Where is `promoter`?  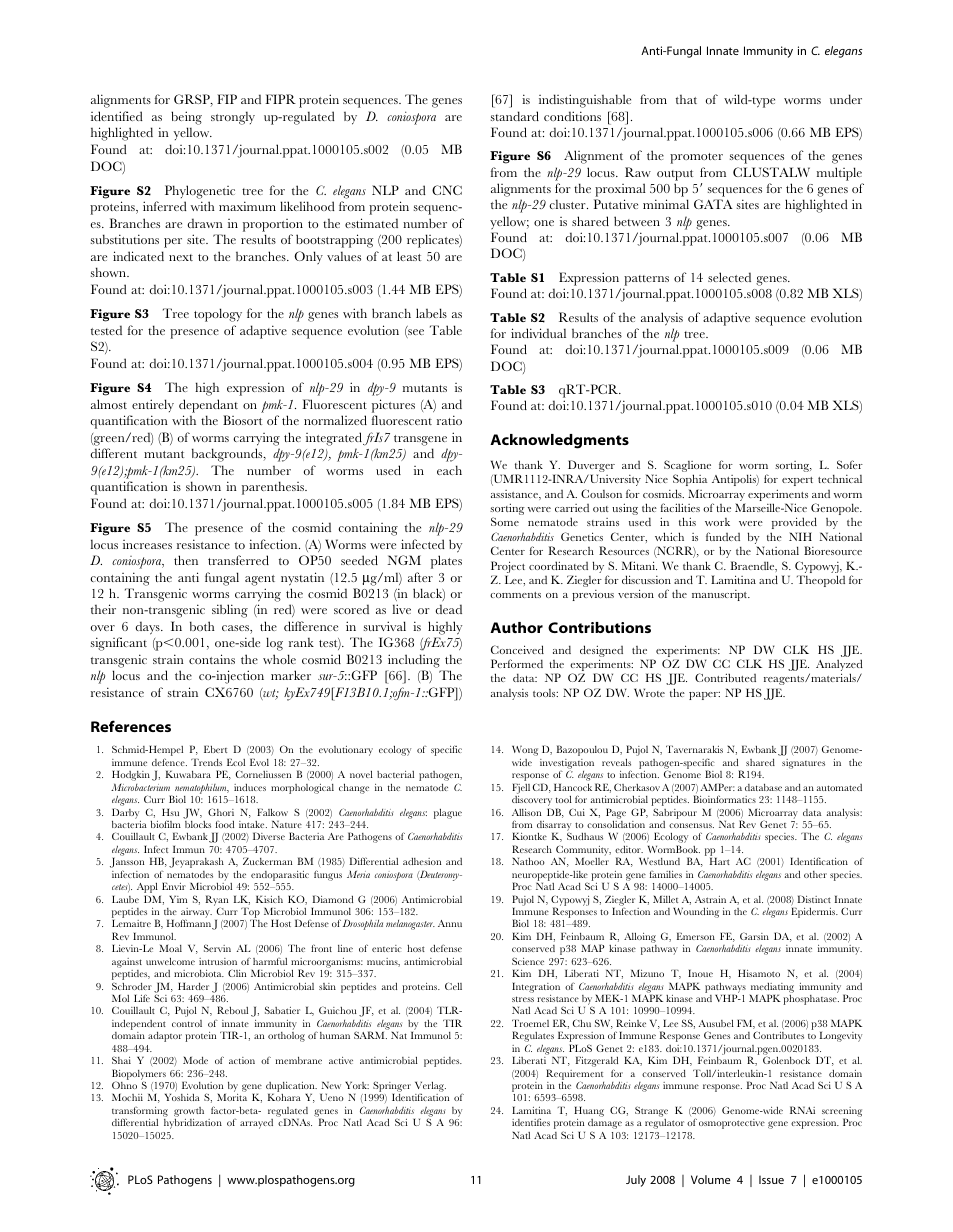 promoter is located at coordinates (696, 158).
